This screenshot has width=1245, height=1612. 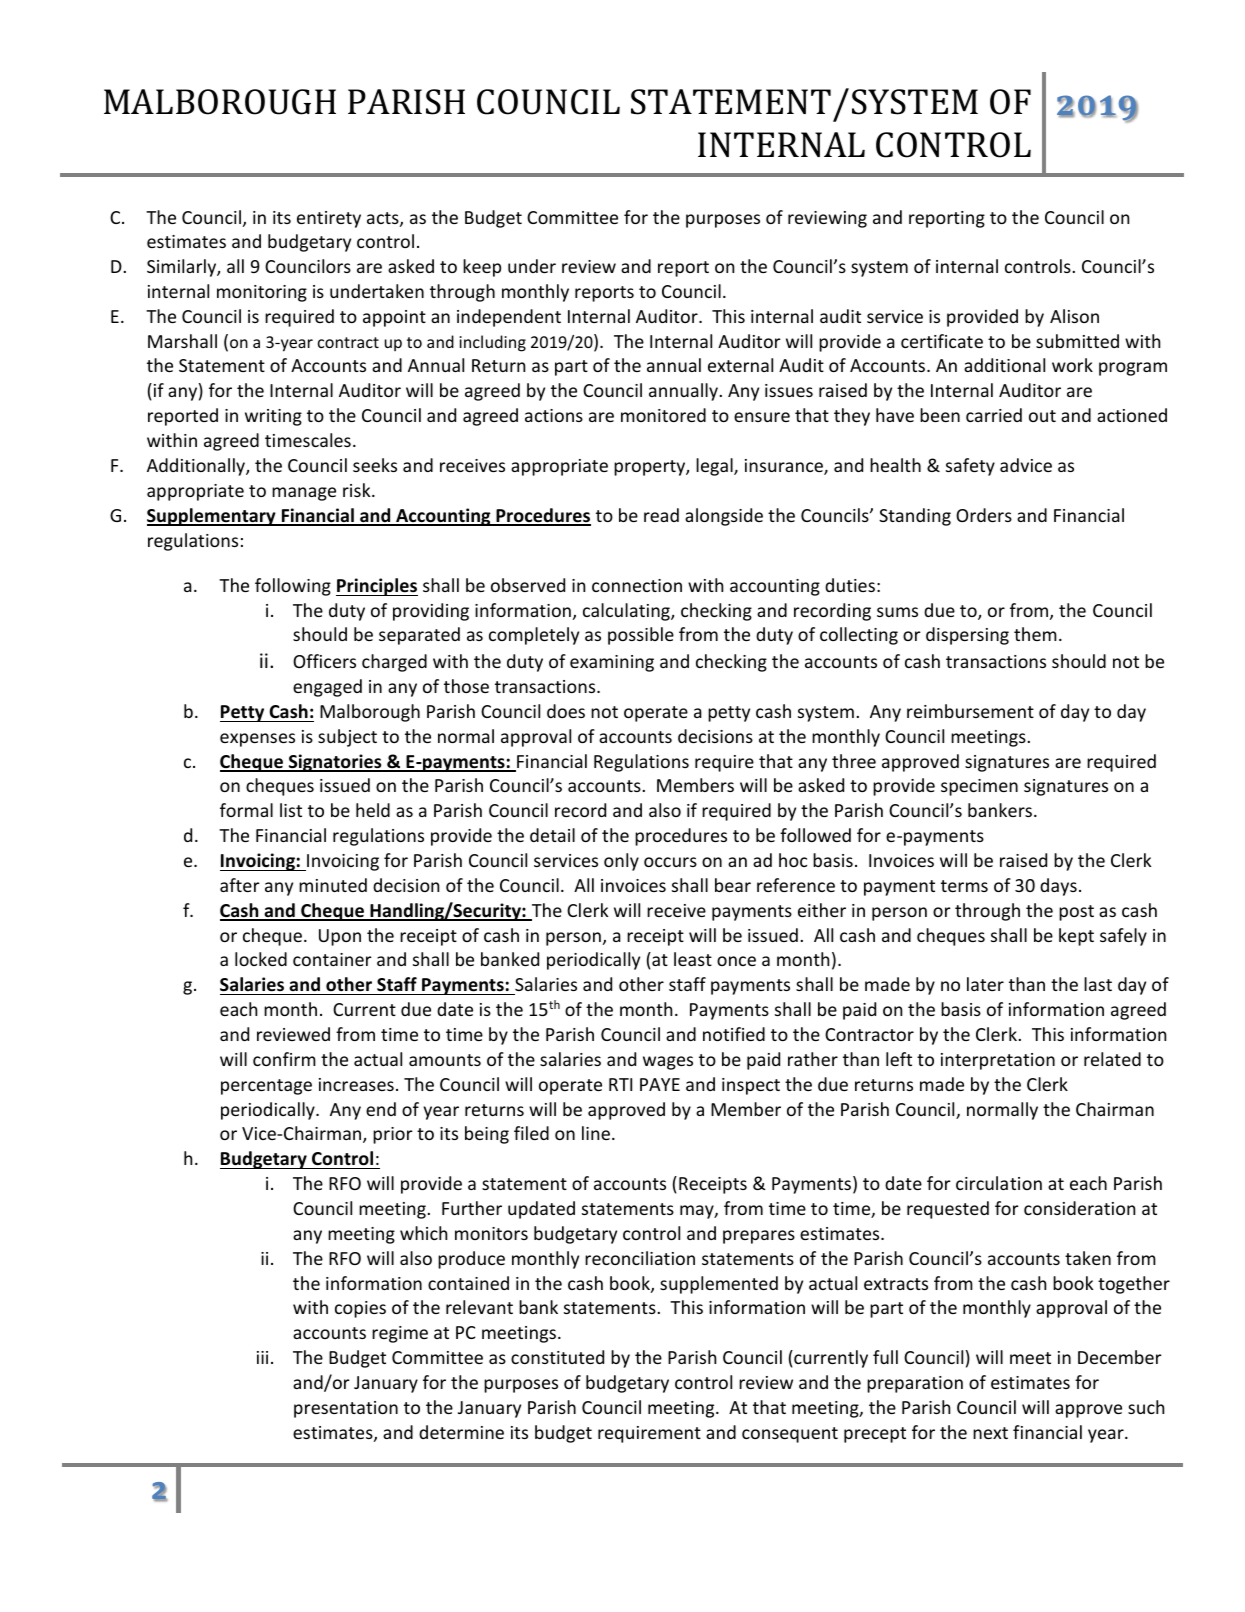 What do you see at coordinates (979, 787) in the screenshot?
I see `specimen` at bounding box center [979, 787].
